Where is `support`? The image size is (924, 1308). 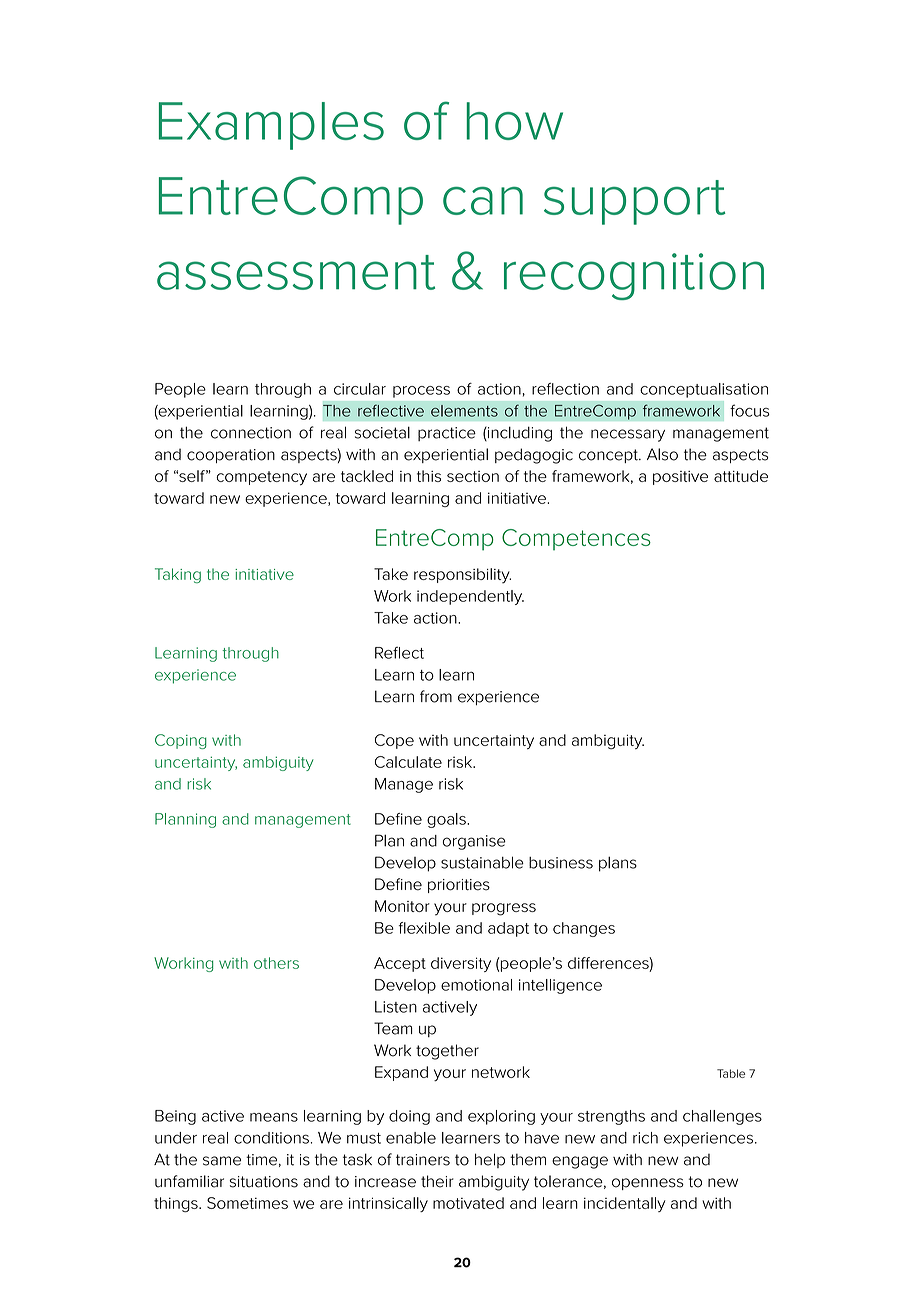 support is located at coordinates (635, 202).
